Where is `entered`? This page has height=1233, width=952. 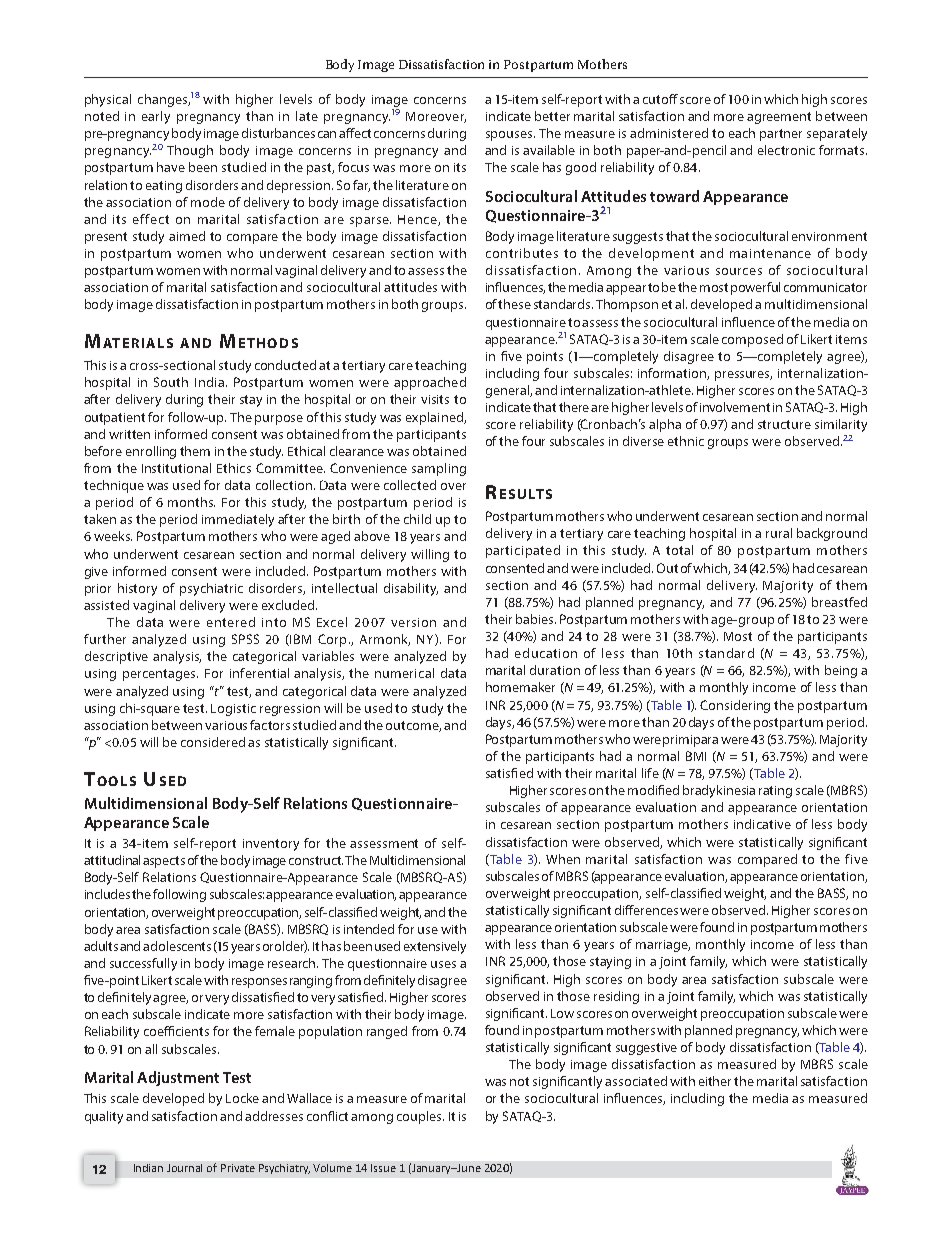 entered is located at coordinates (231, 622).
